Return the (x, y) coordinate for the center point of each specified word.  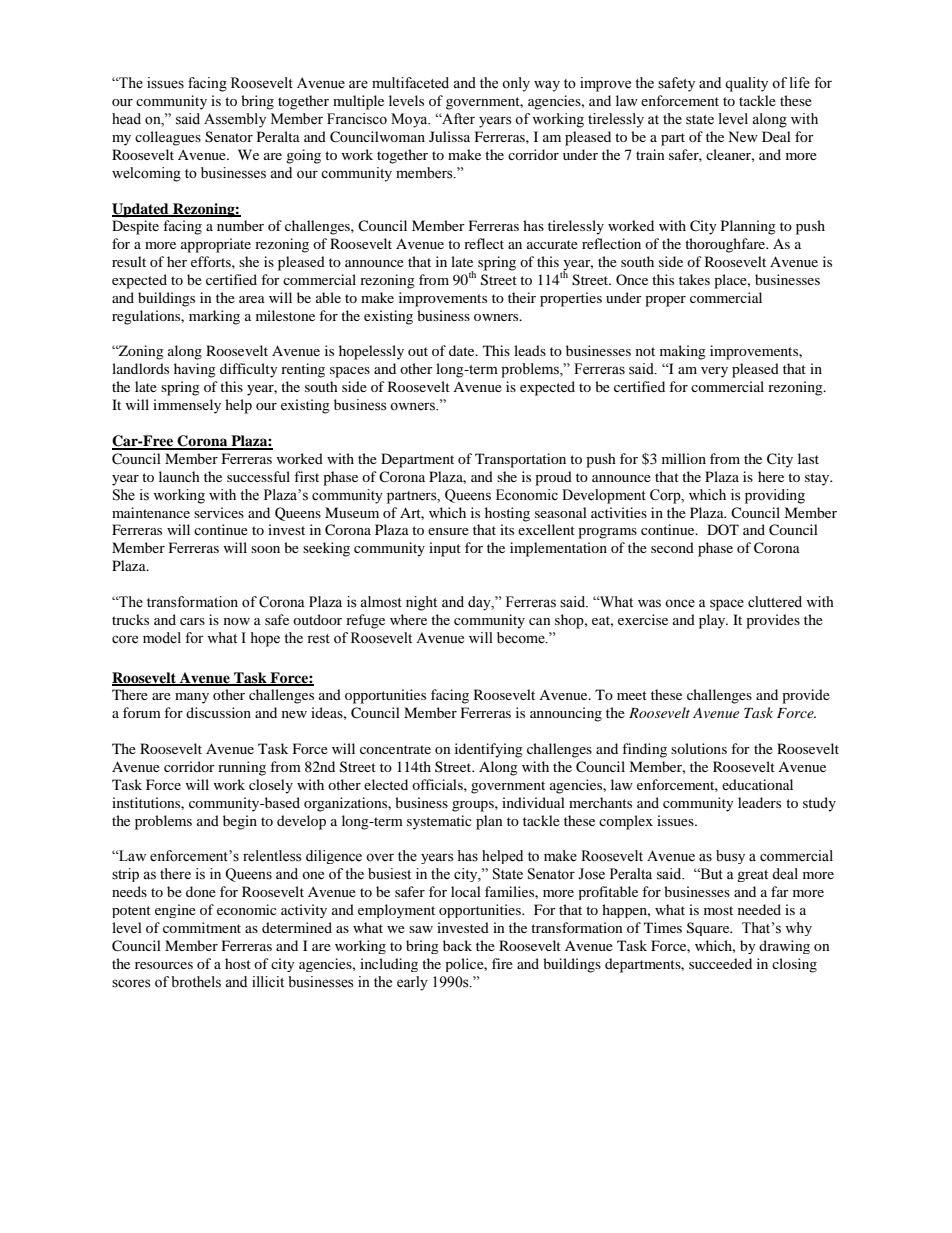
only (516, 84)
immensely (187, 406)
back (457, 945)
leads (530, 350)
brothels (196, 982)
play (713, 621)
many (192, 698)
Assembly (235, 120)
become (522, 638)
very (714, 372)
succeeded (720, 963)
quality (746, 84)
